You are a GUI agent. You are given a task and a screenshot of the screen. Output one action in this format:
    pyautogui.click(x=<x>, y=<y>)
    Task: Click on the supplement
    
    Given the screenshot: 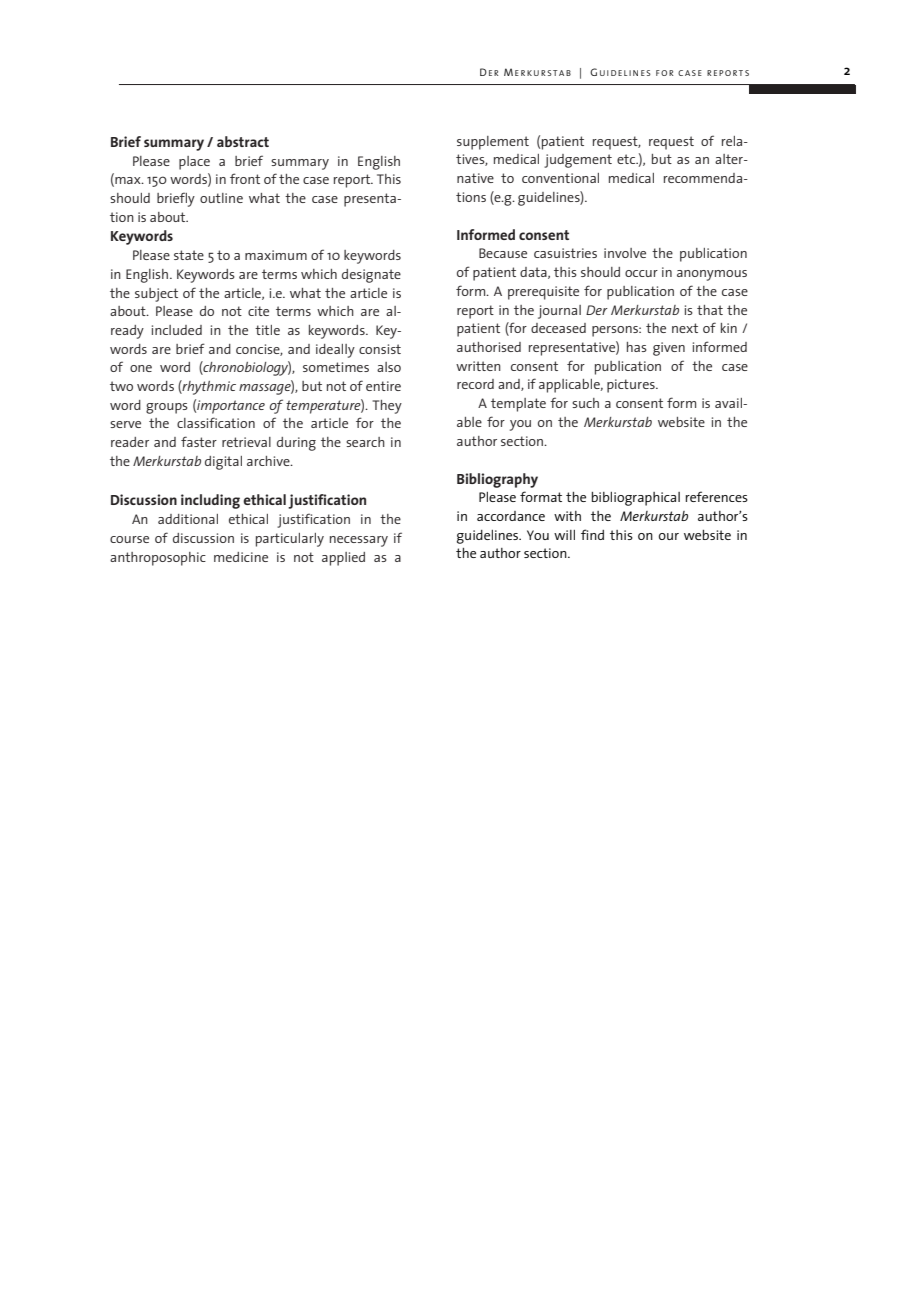 What is the action you would take?
    pyautogui.click(x=493, y=143)
